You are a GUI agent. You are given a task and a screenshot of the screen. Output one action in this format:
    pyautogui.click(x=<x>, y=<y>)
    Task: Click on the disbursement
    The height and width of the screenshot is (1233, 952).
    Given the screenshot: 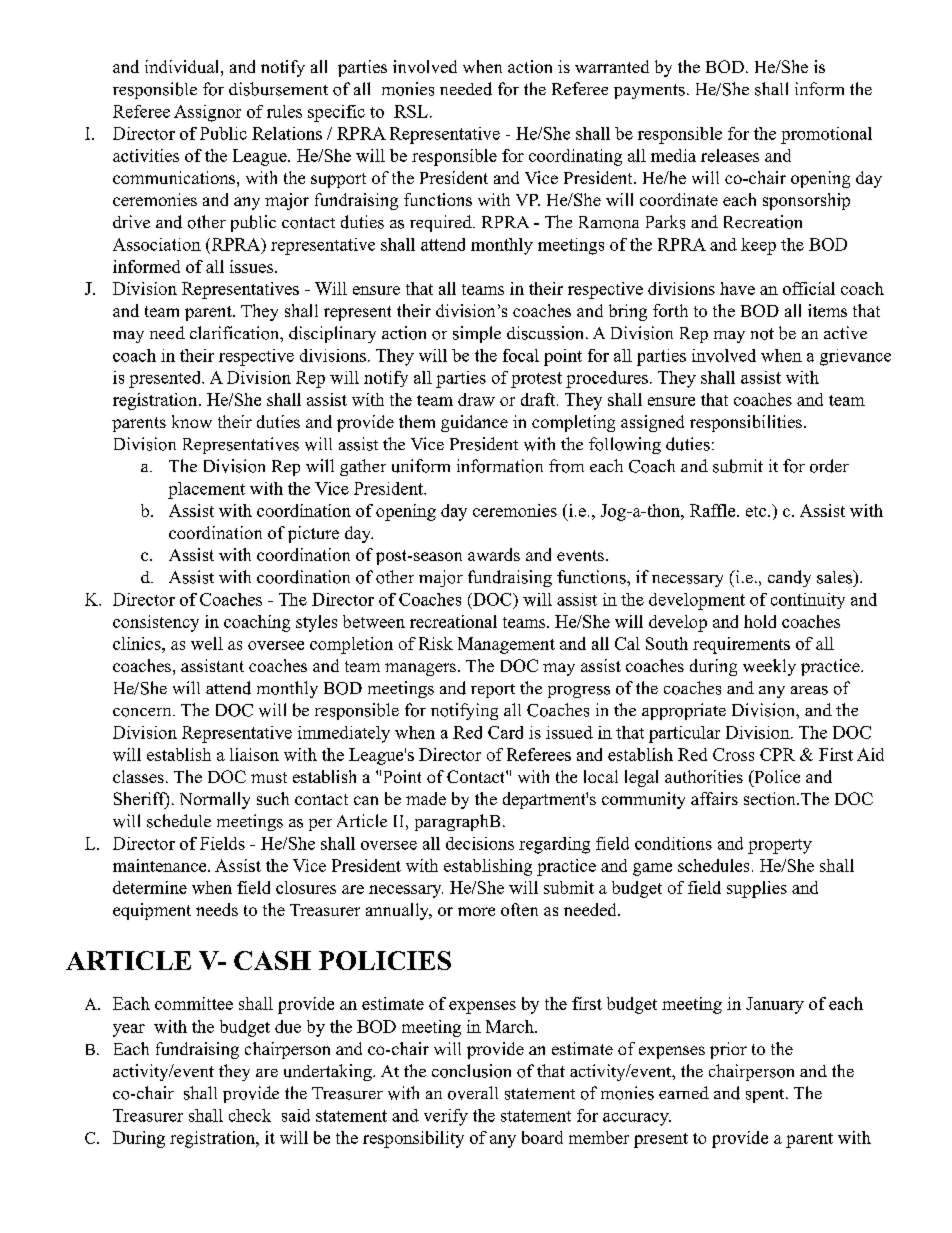 What is the action you would take?
    pyautogui.click(x=278, y=89)
